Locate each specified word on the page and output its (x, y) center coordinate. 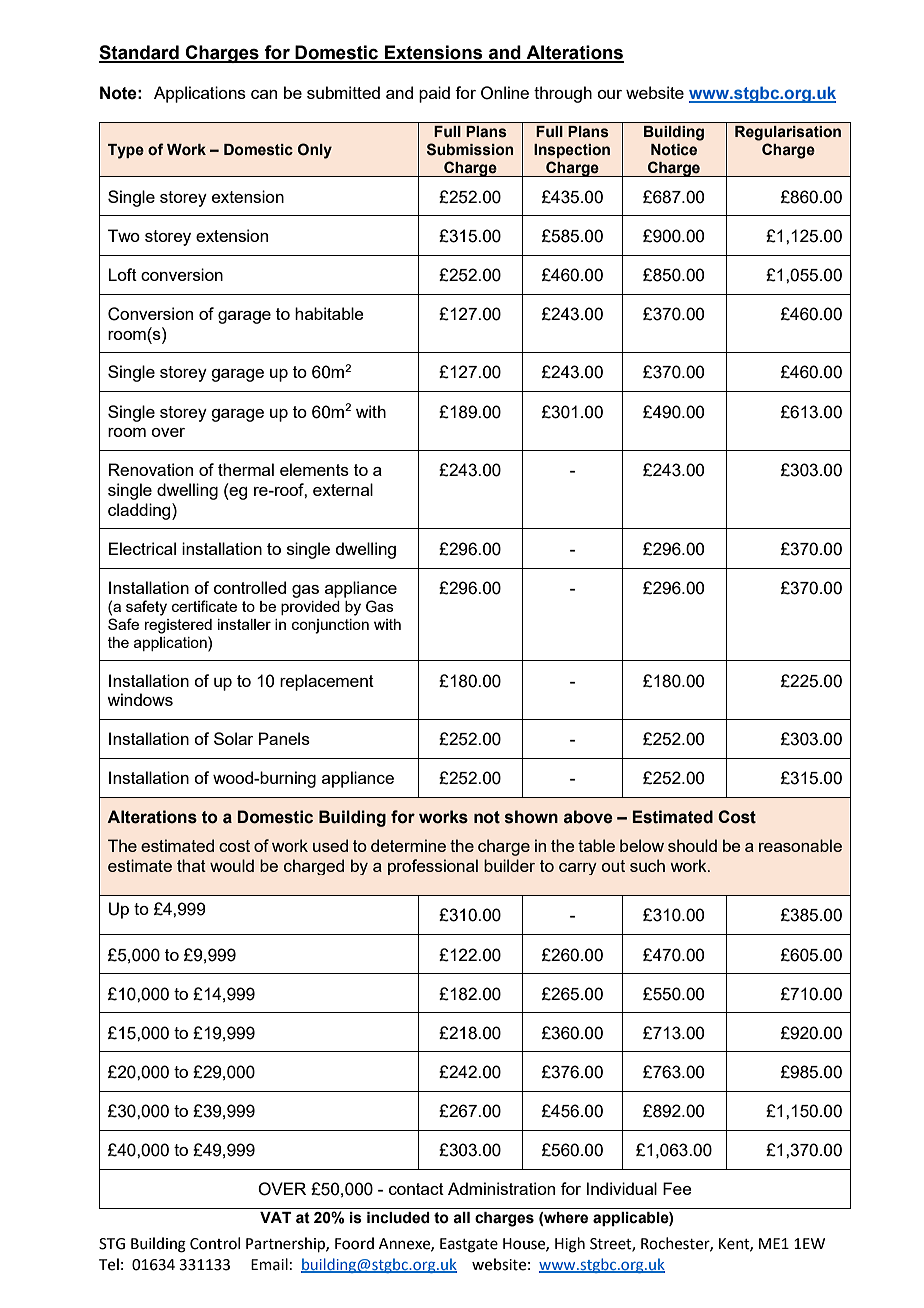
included (398, 1218)
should (692, 845)
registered (178, 626)
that (191, 865)
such (647, 865)
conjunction (330, 626)
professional (433, 867)
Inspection (572, 151)
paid (434, 94)
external (343, 489)
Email (269, 1264)
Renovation (151, 469)
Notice (674, 150)
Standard (140, 53)
